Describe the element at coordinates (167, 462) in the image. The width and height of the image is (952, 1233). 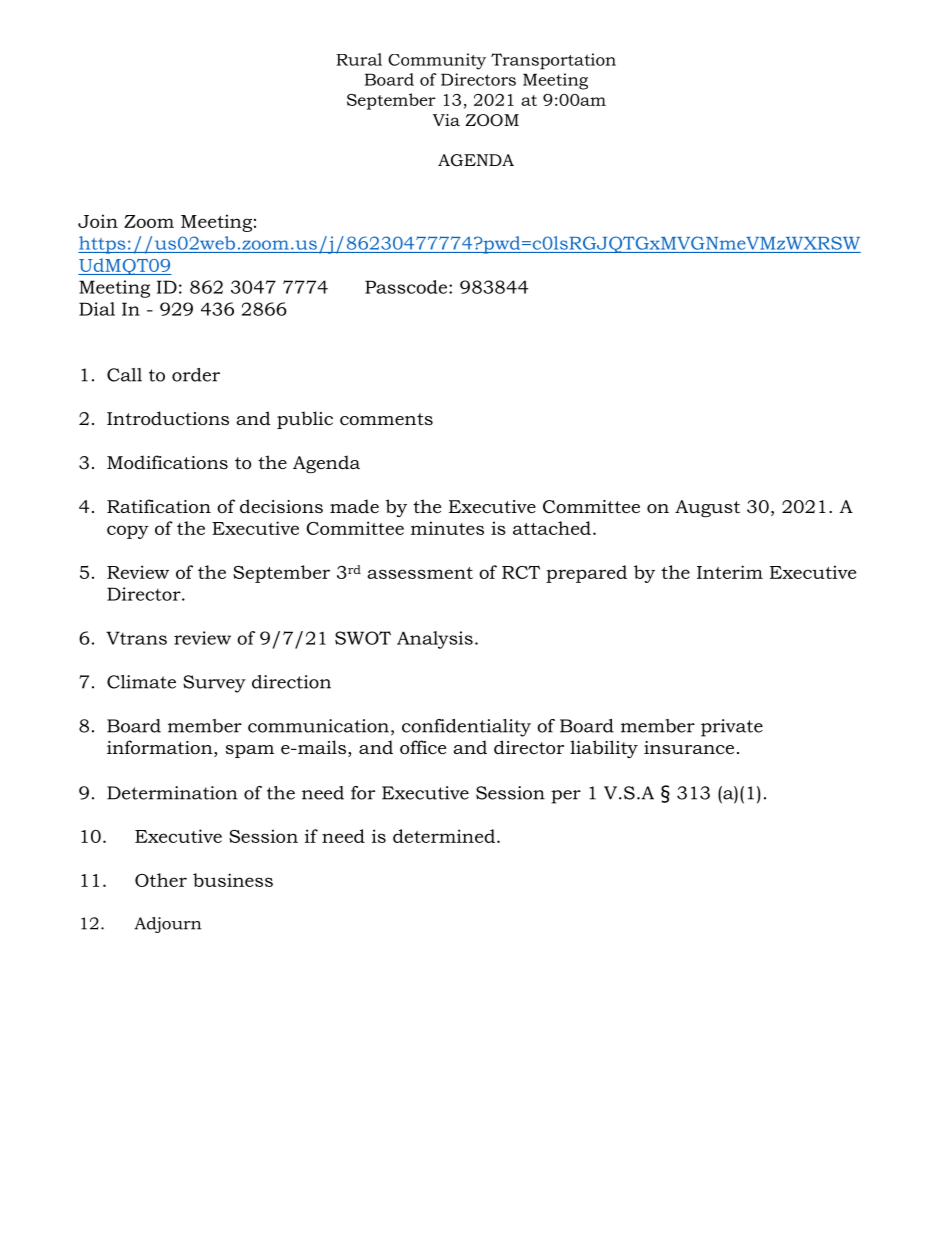
I see `Modifications` at that location.
